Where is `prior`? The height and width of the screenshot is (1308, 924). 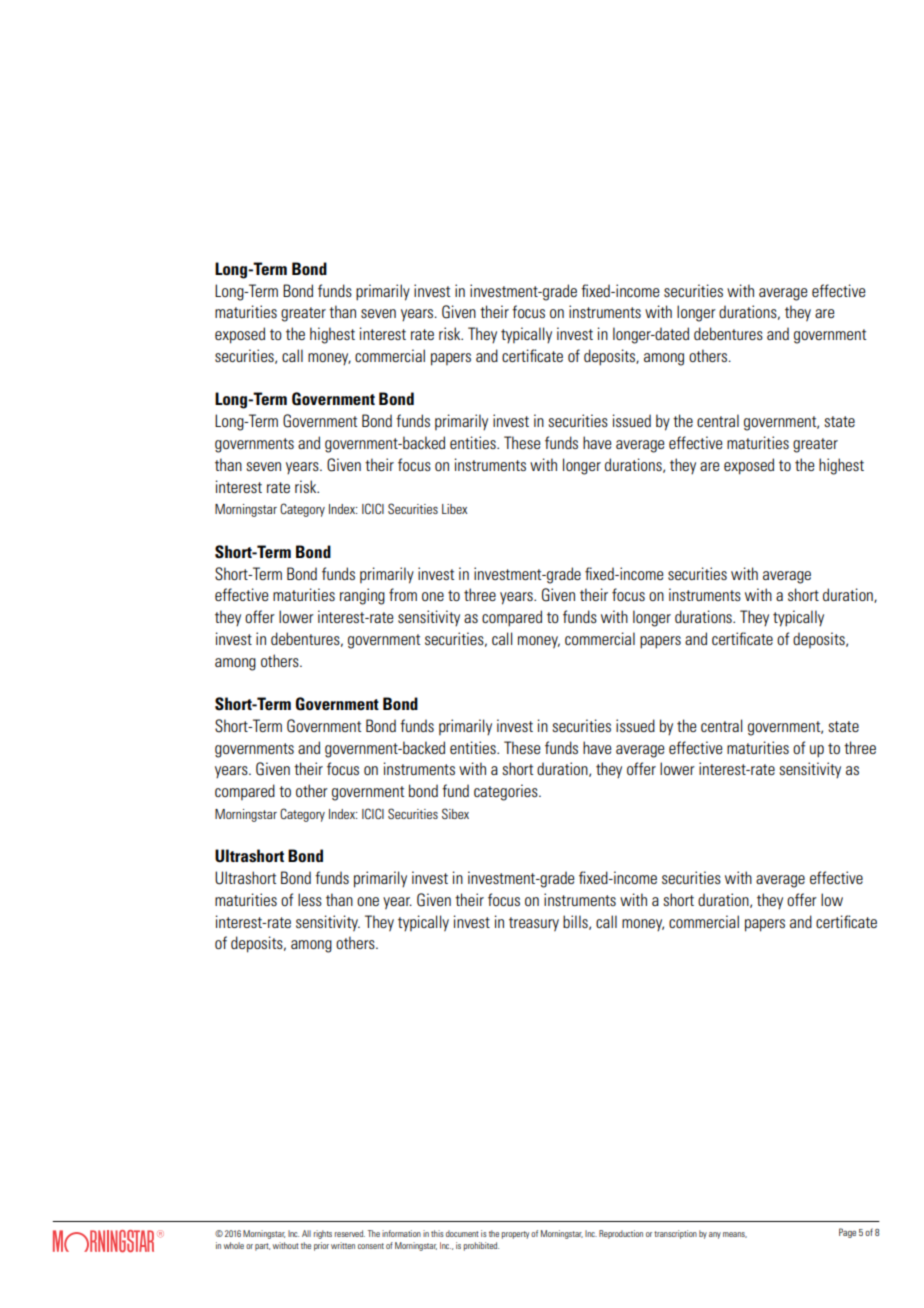
prior is located at coordinates (321, 1246).
